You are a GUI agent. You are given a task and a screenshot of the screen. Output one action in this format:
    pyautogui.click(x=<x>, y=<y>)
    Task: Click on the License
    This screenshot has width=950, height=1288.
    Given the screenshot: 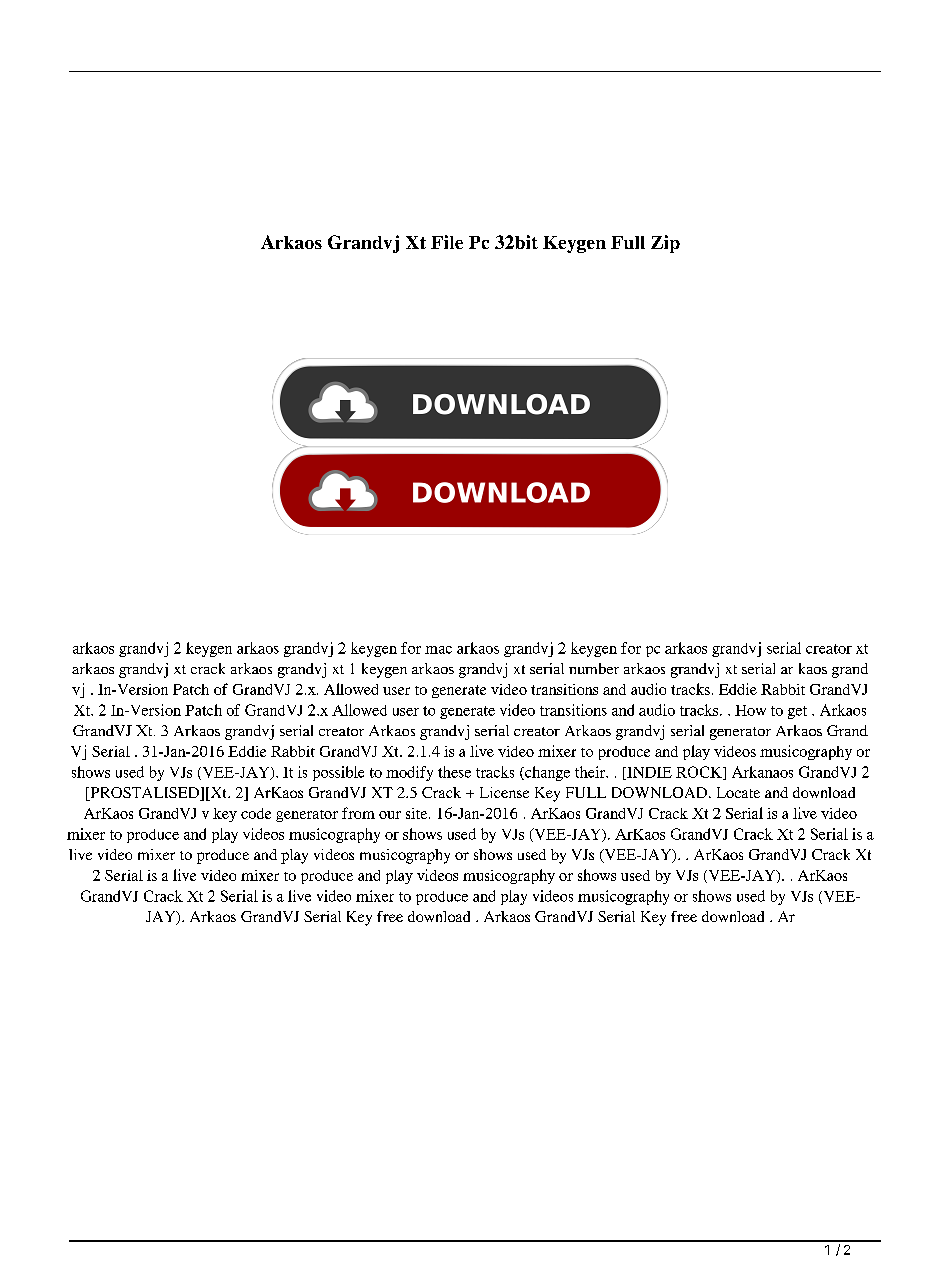 What is the action you would take?
    pyautogui.click(x=504, y=792)
